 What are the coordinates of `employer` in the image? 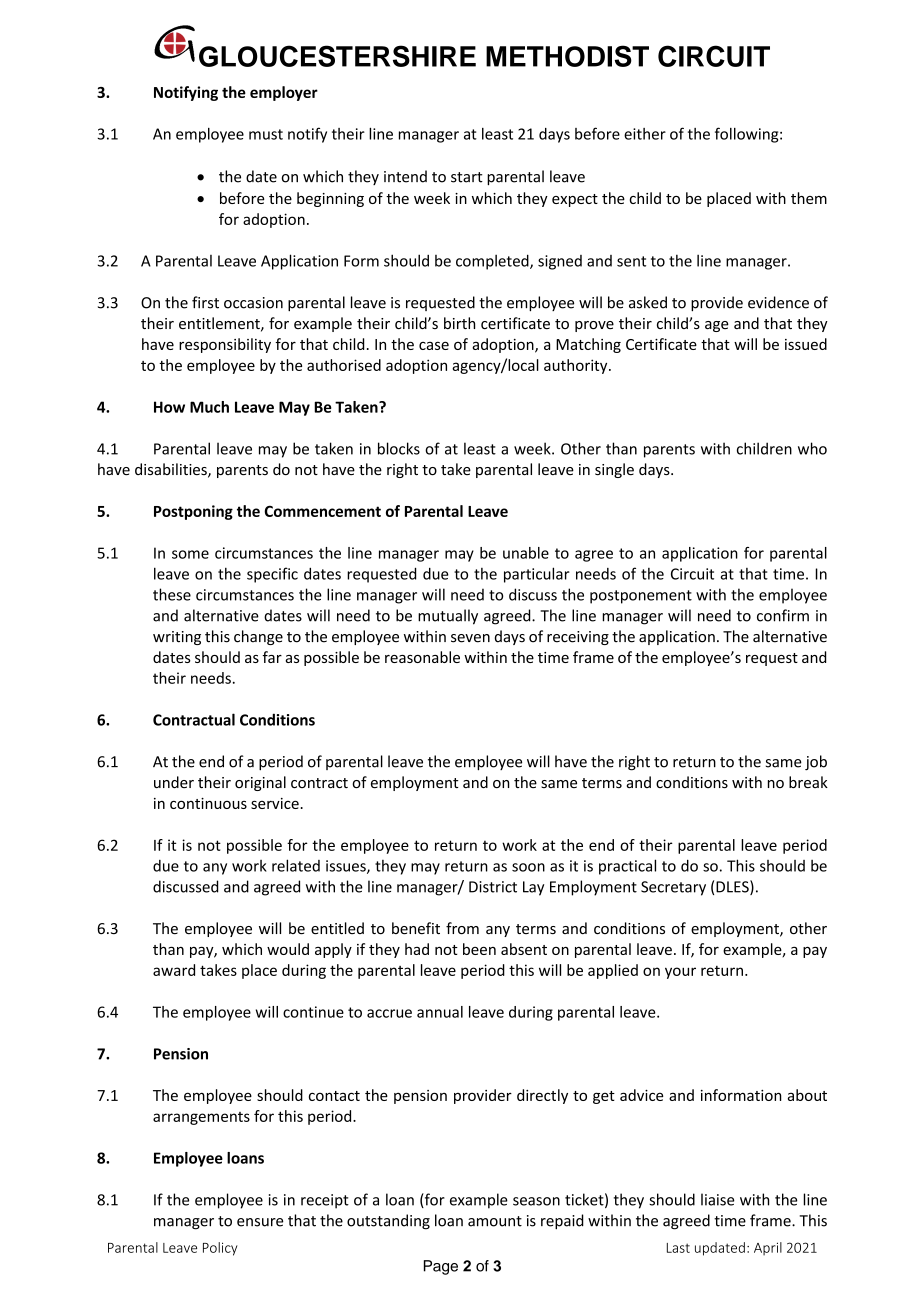 It's located at (284, 93).
